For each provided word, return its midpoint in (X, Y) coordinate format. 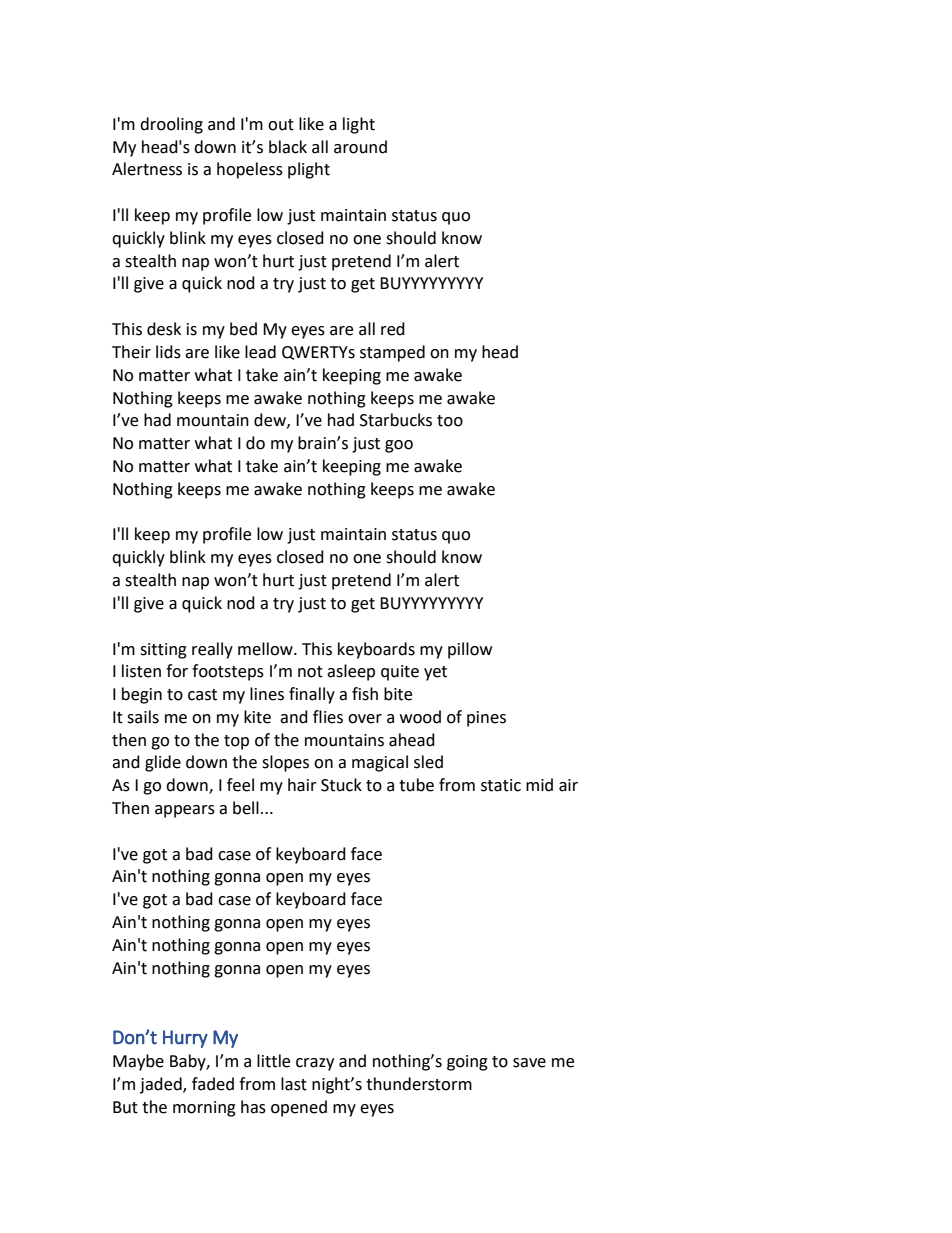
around (360, 147)
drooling (171, 125)
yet (435, 673)
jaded (162, 1085)
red (393, 329)
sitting (163, 651)
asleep (351, 672)
